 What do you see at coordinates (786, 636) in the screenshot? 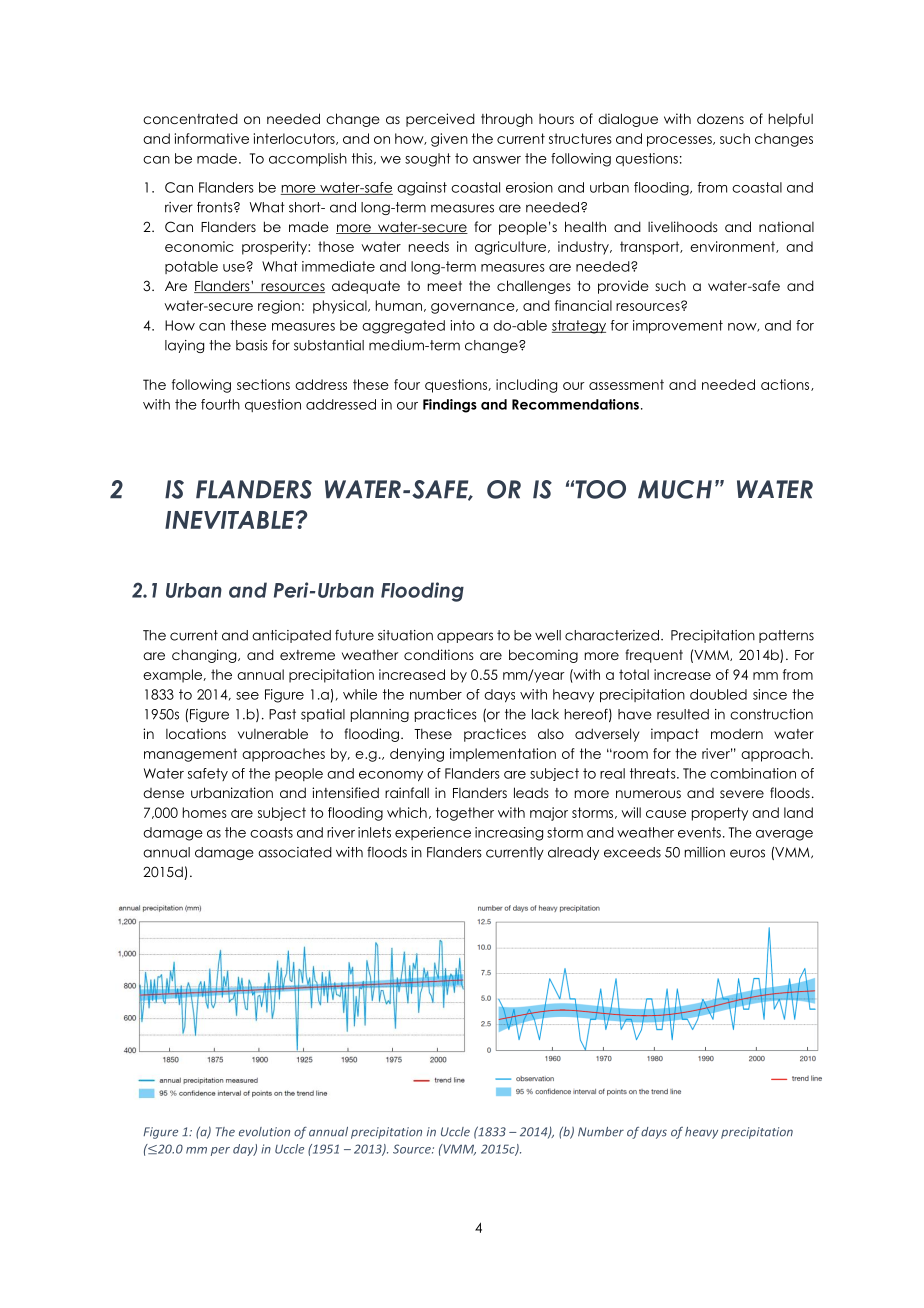
I see `patterns` at bounding box center [786, 636].
